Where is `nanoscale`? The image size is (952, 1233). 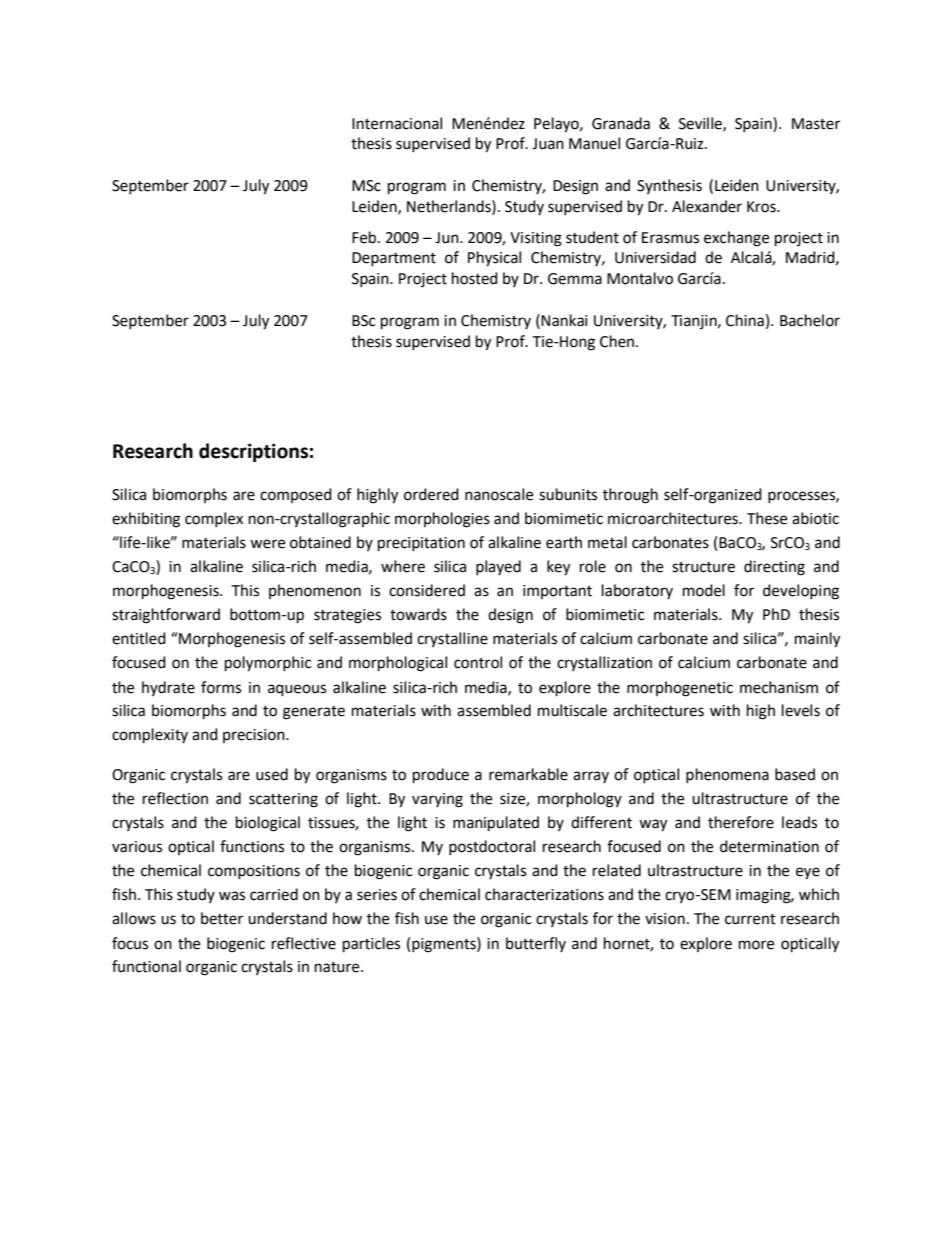 nanoscale is located at coordinates (499, 494).
